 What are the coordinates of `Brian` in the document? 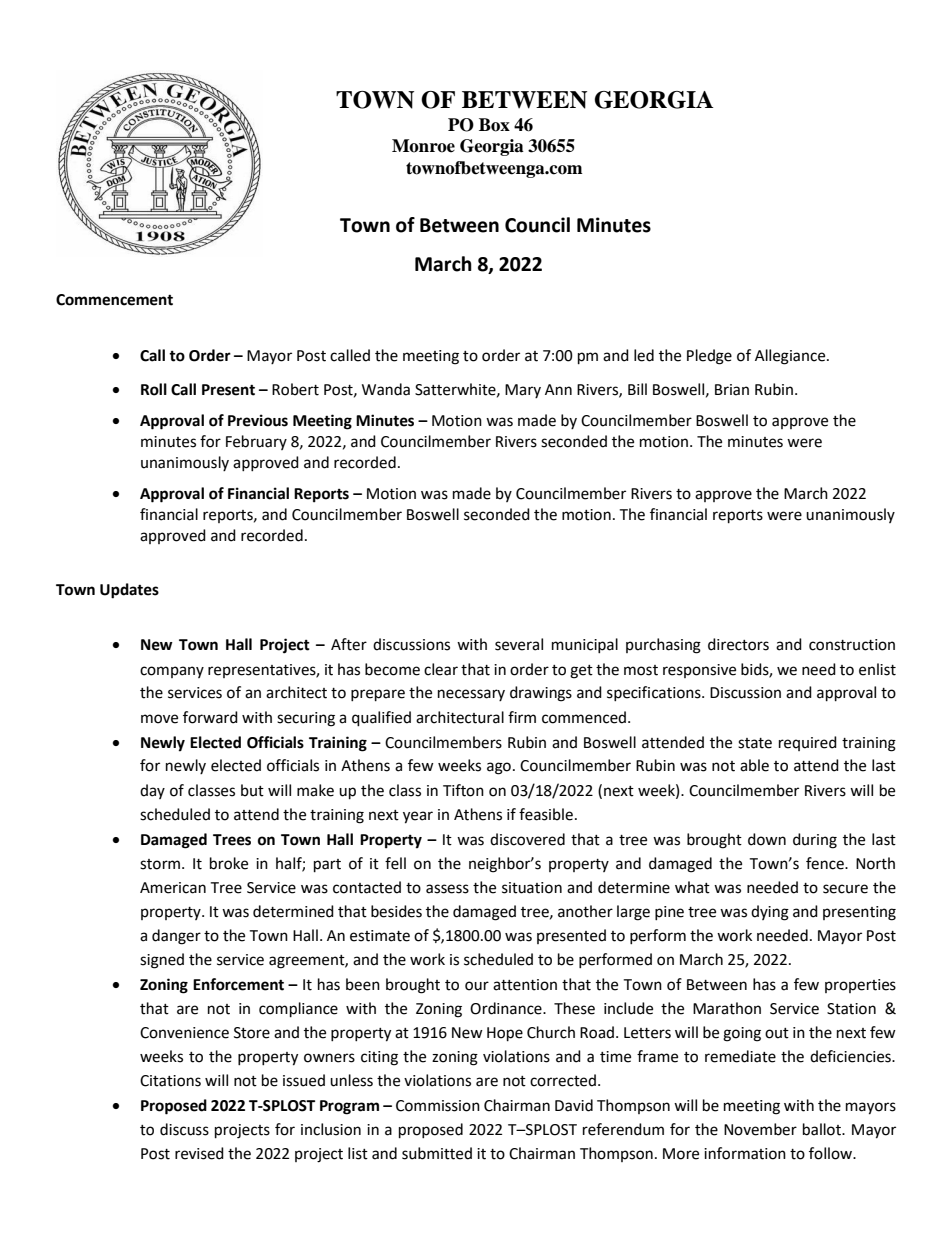 It's located at (732, 390).
